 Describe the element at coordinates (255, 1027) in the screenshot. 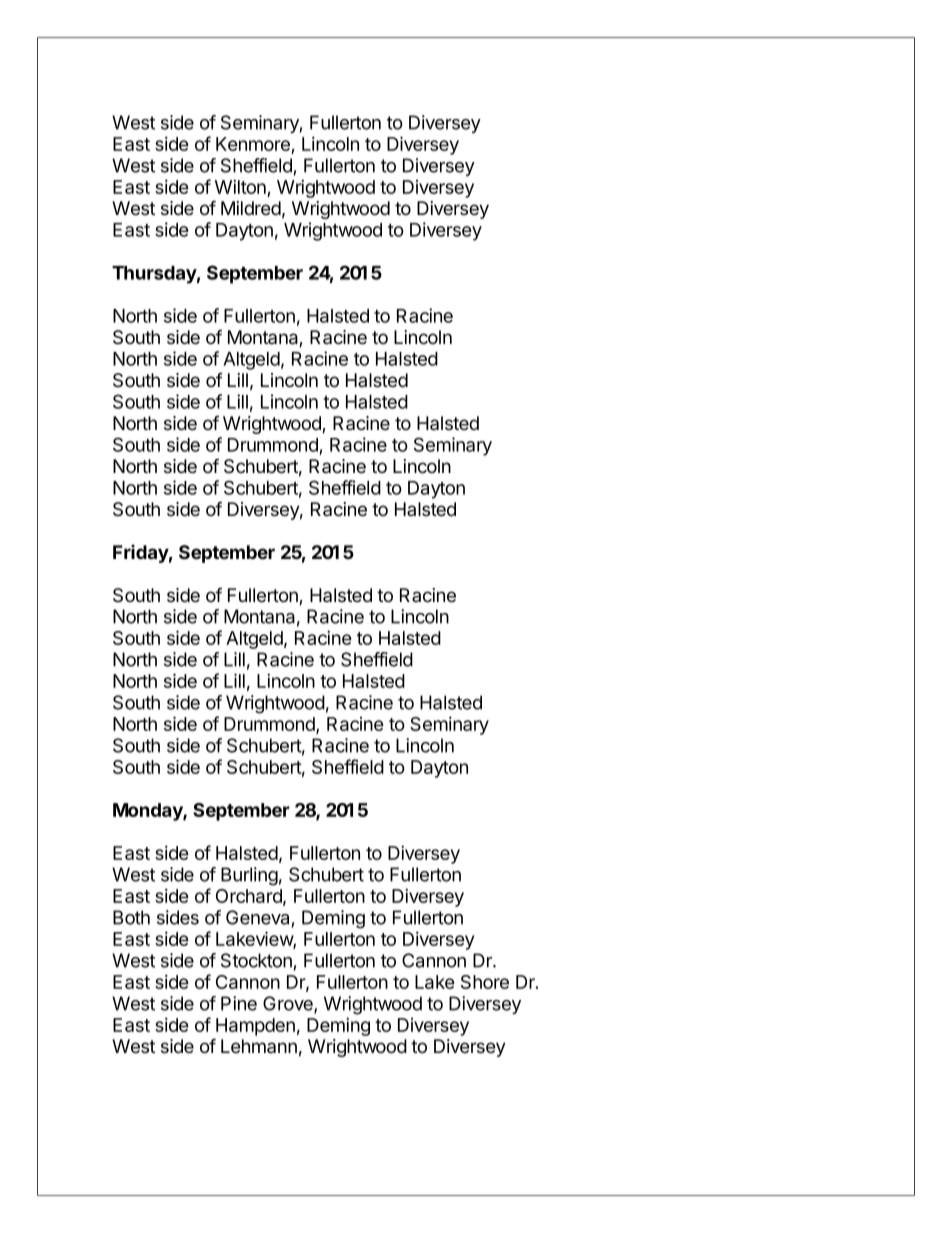

I see `Hampden` at that location.
